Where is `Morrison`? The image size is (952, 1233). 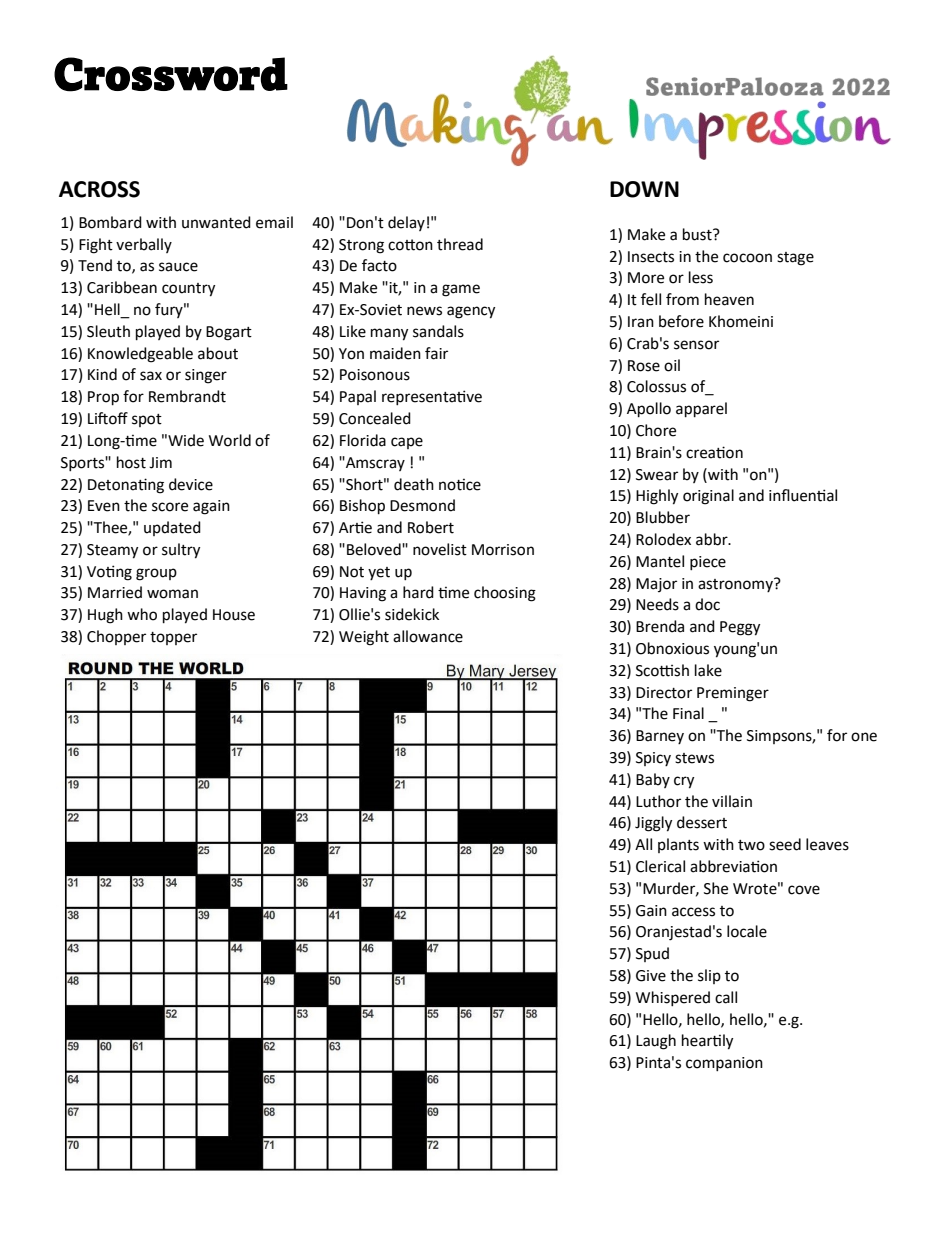
Morrison is located at coordinates (503, 550).
